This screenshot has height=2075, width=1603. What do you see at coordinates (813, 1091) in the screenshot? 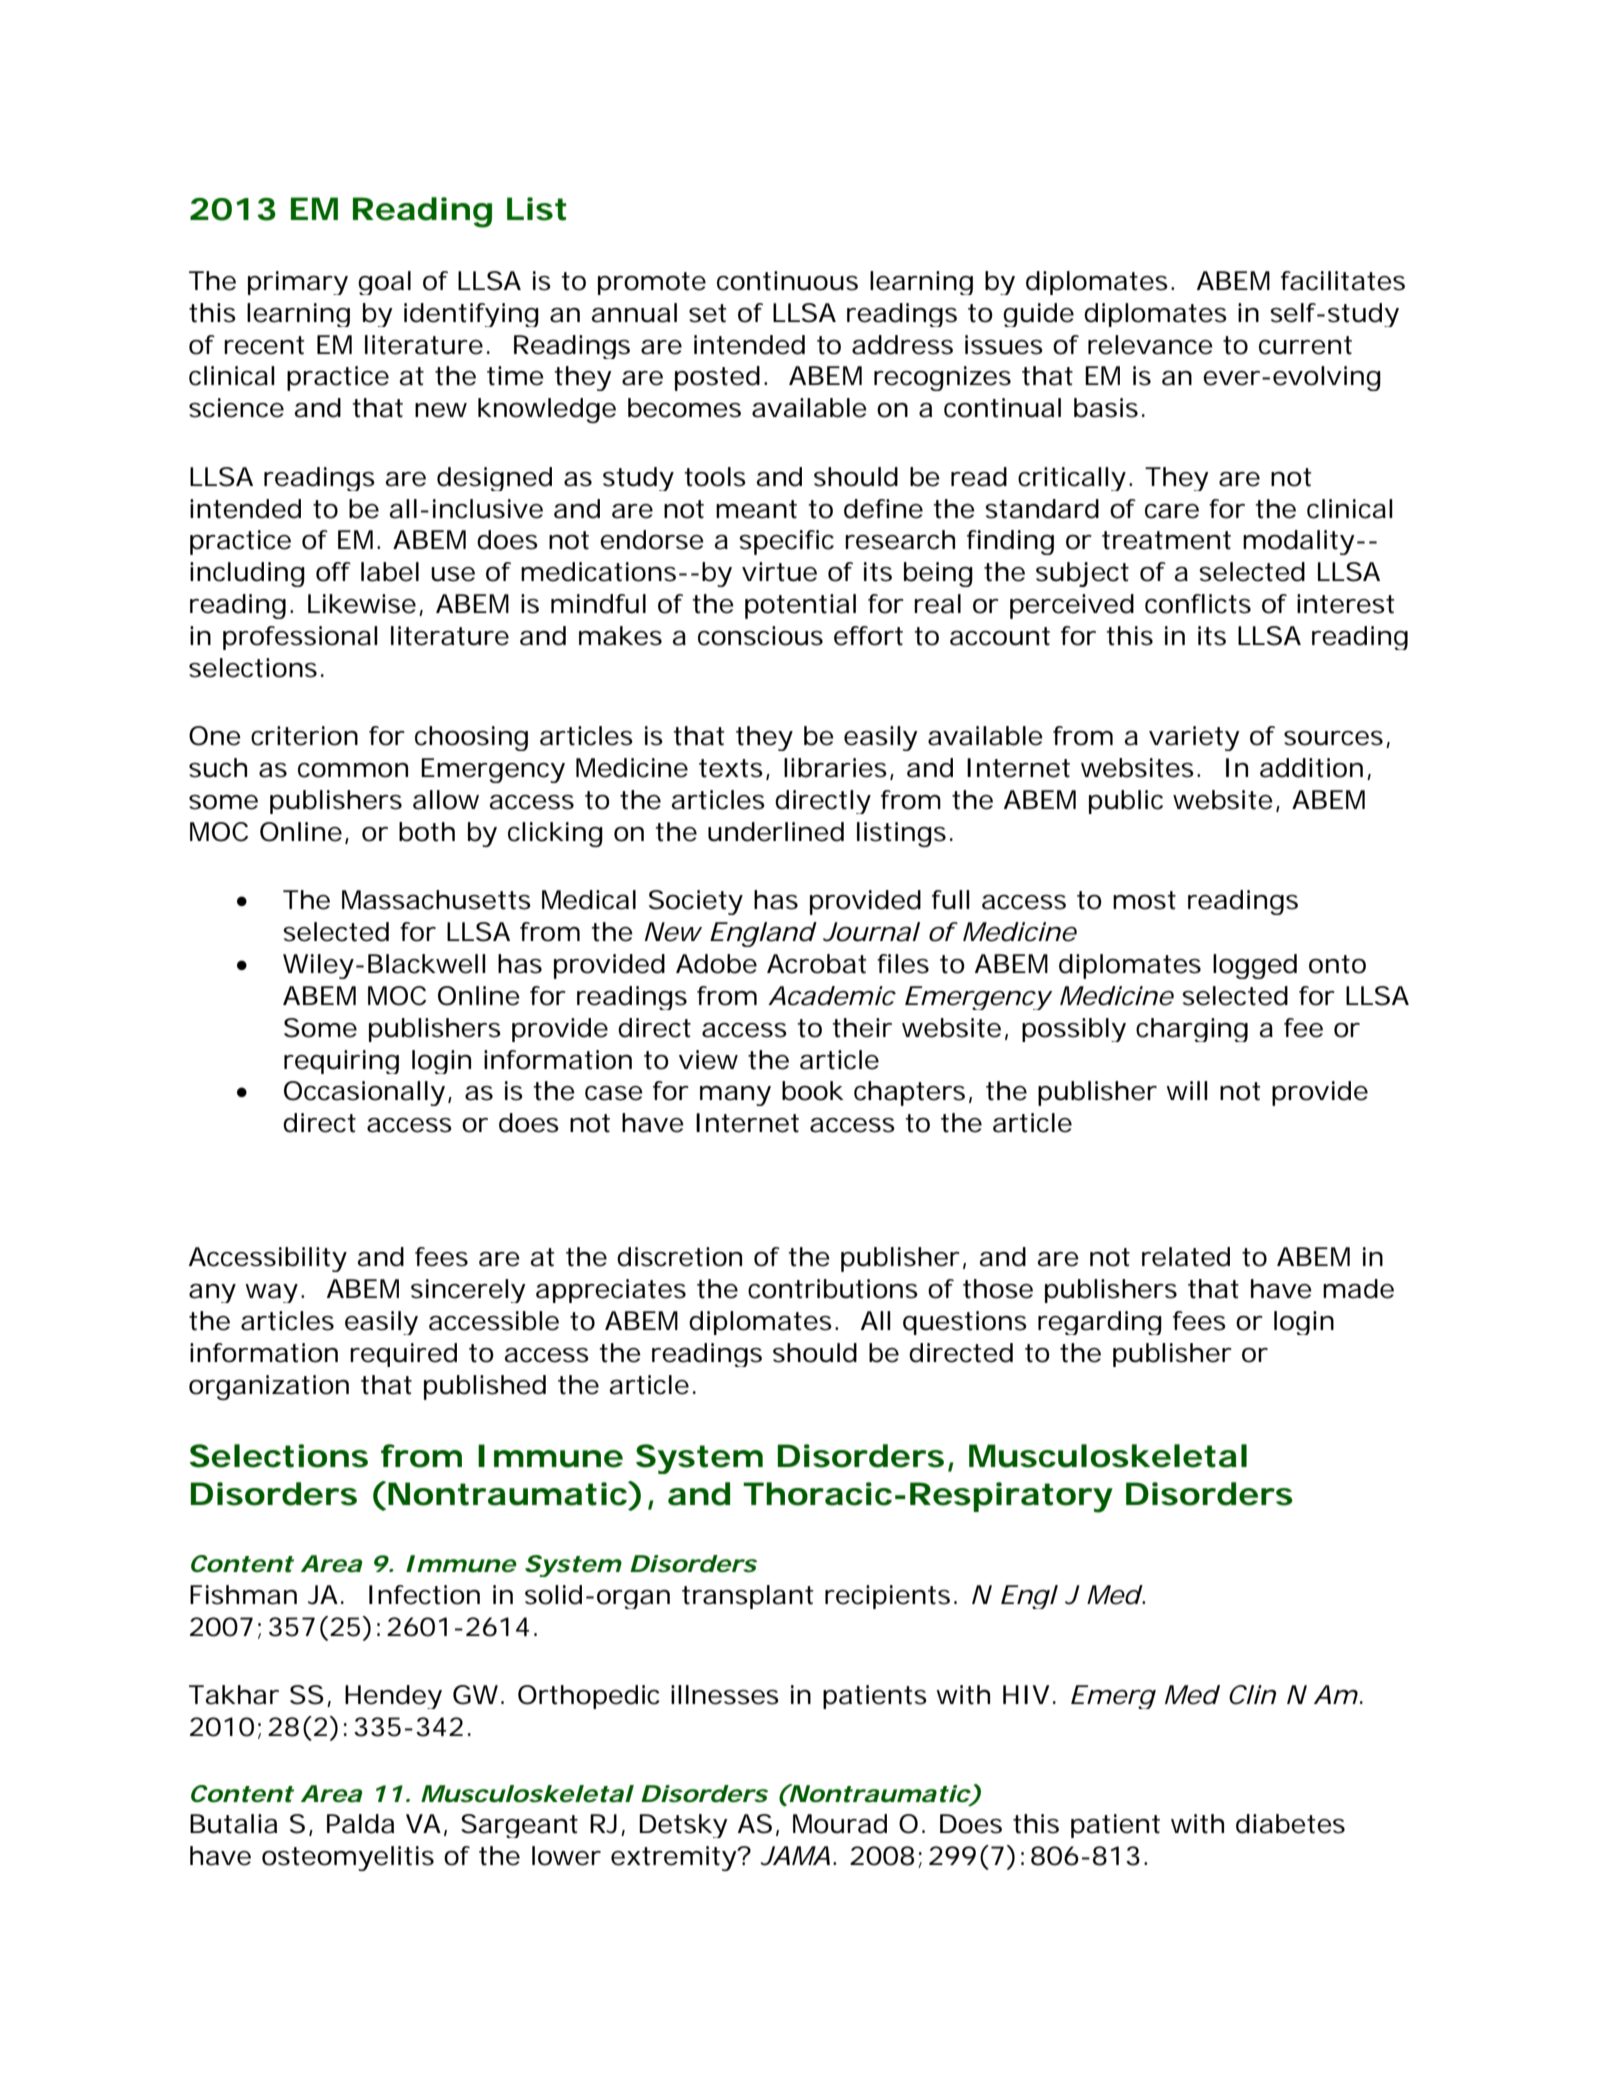
I see `book` at bounding box center [813, 1091].
